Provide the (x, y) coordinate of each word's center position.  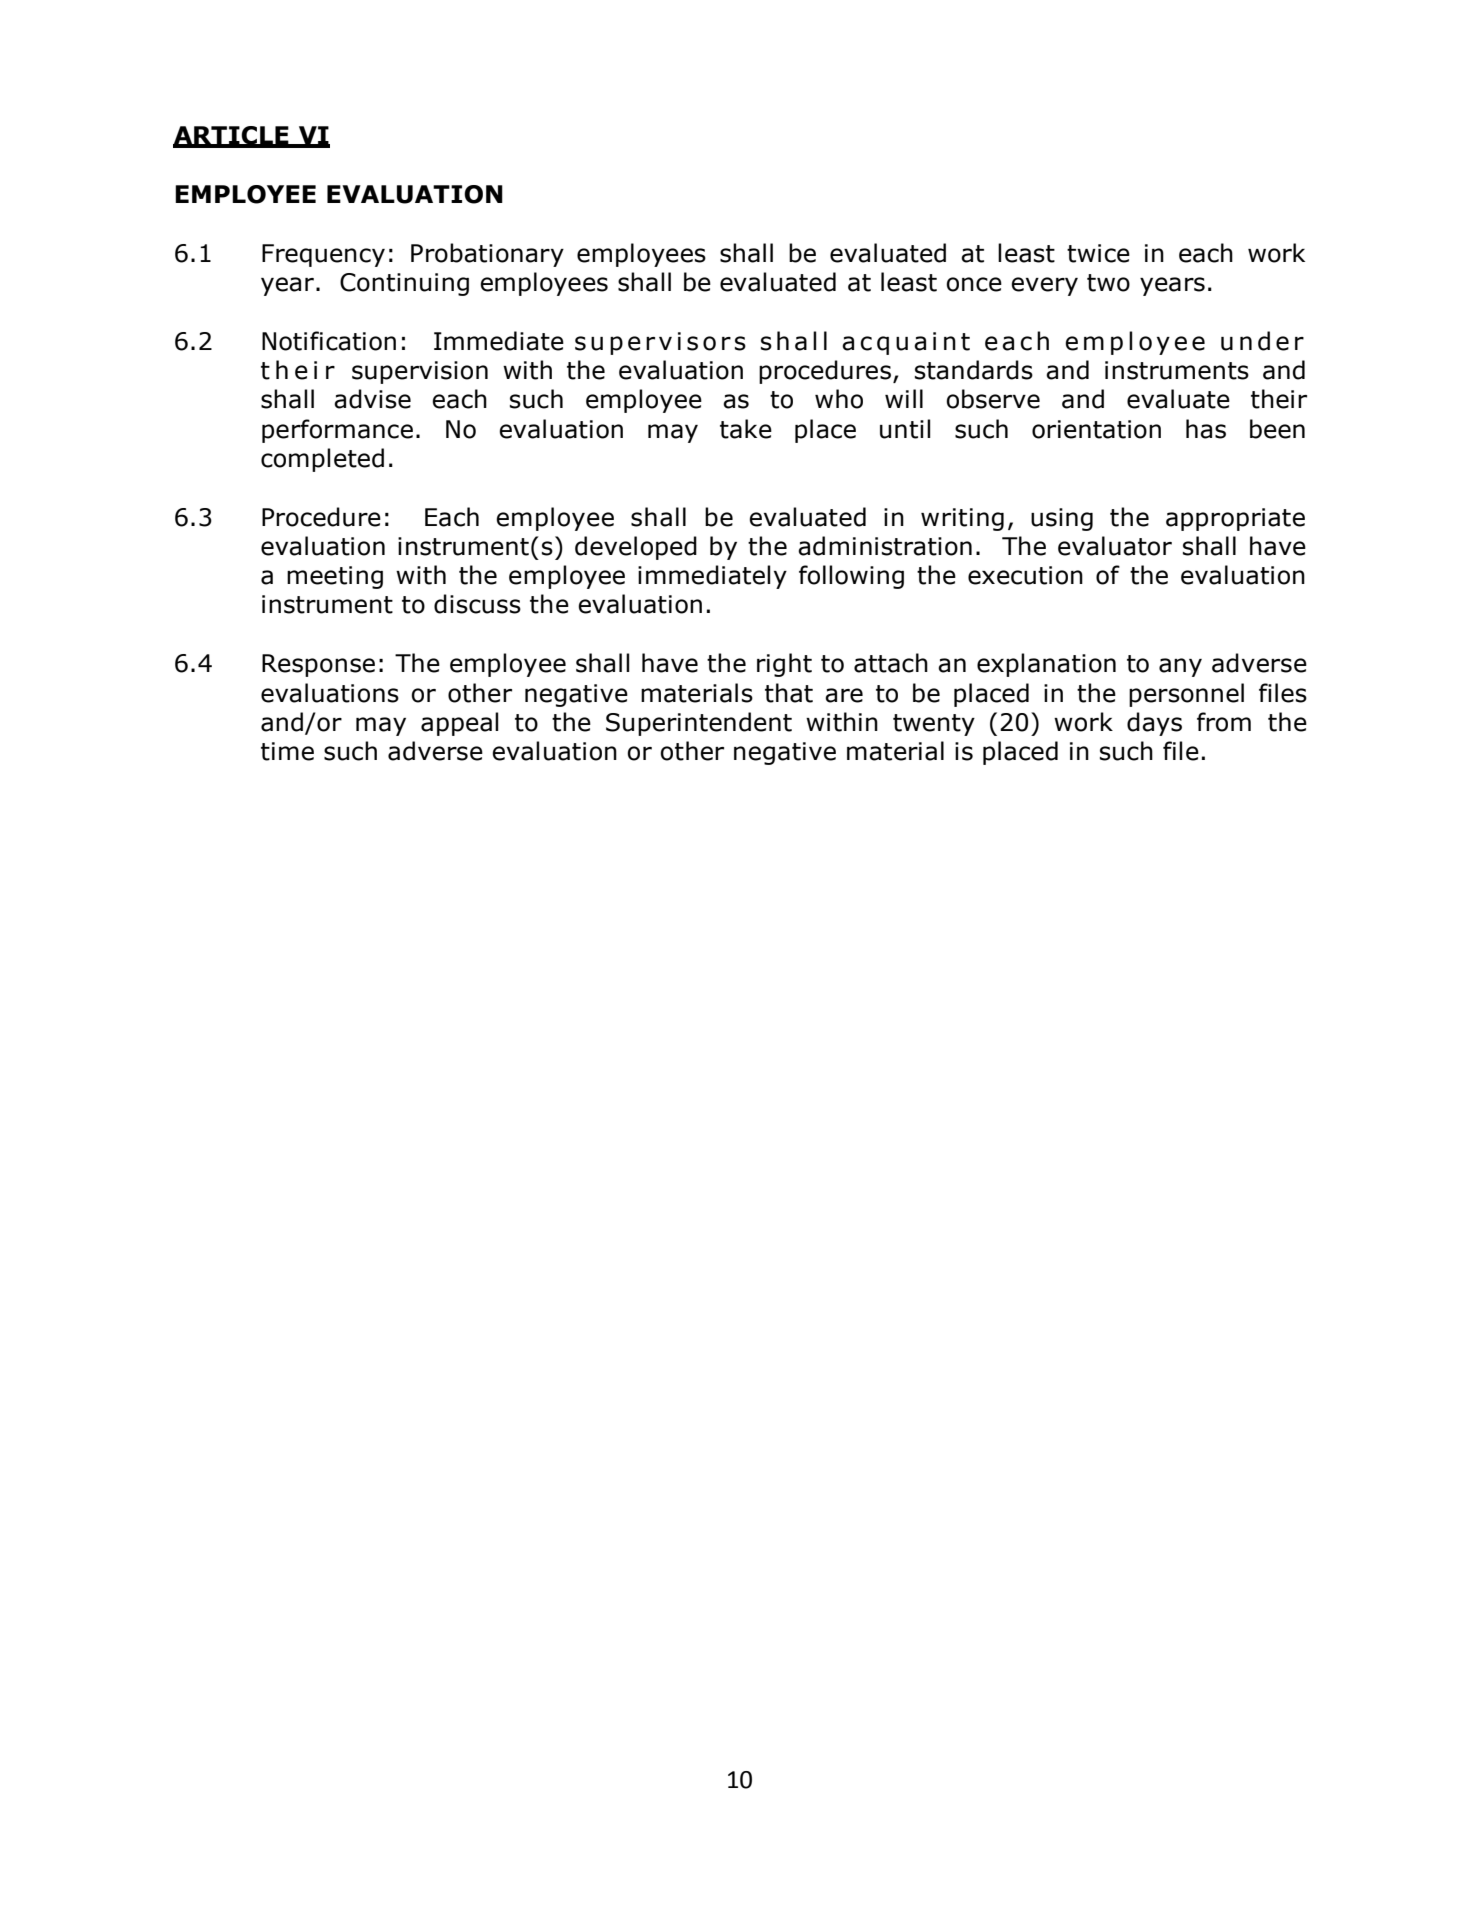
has (1206, 429)
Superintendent (699, 724)
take (746, 429)
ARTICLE (232, 136)
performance (337, 431)
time (287, 751)
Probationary (487, 255)
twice (1098, 253)
